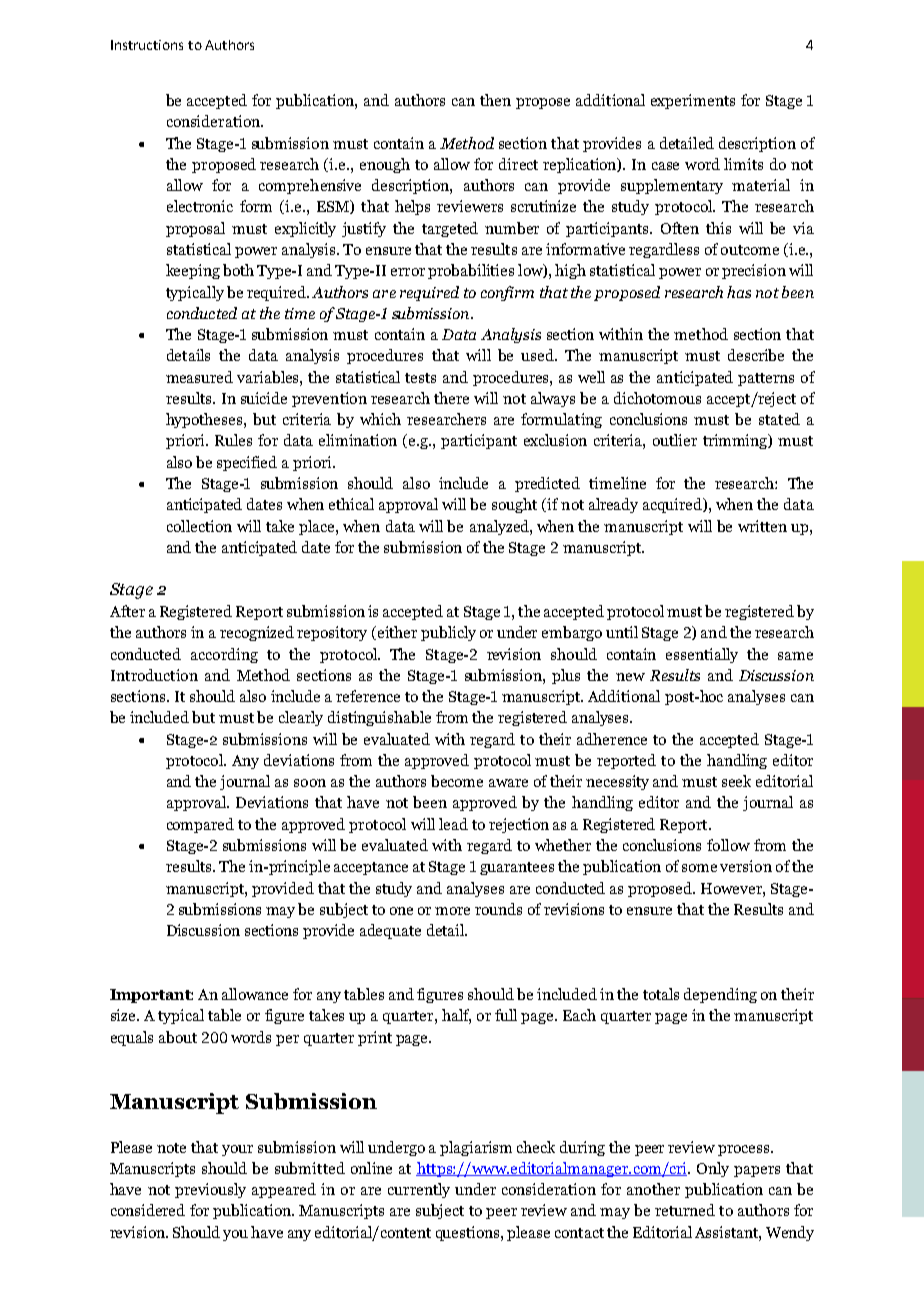 Image resolution: width=924 pixels, height=1307 pixels. I want to click on according, so click(224, 655).
